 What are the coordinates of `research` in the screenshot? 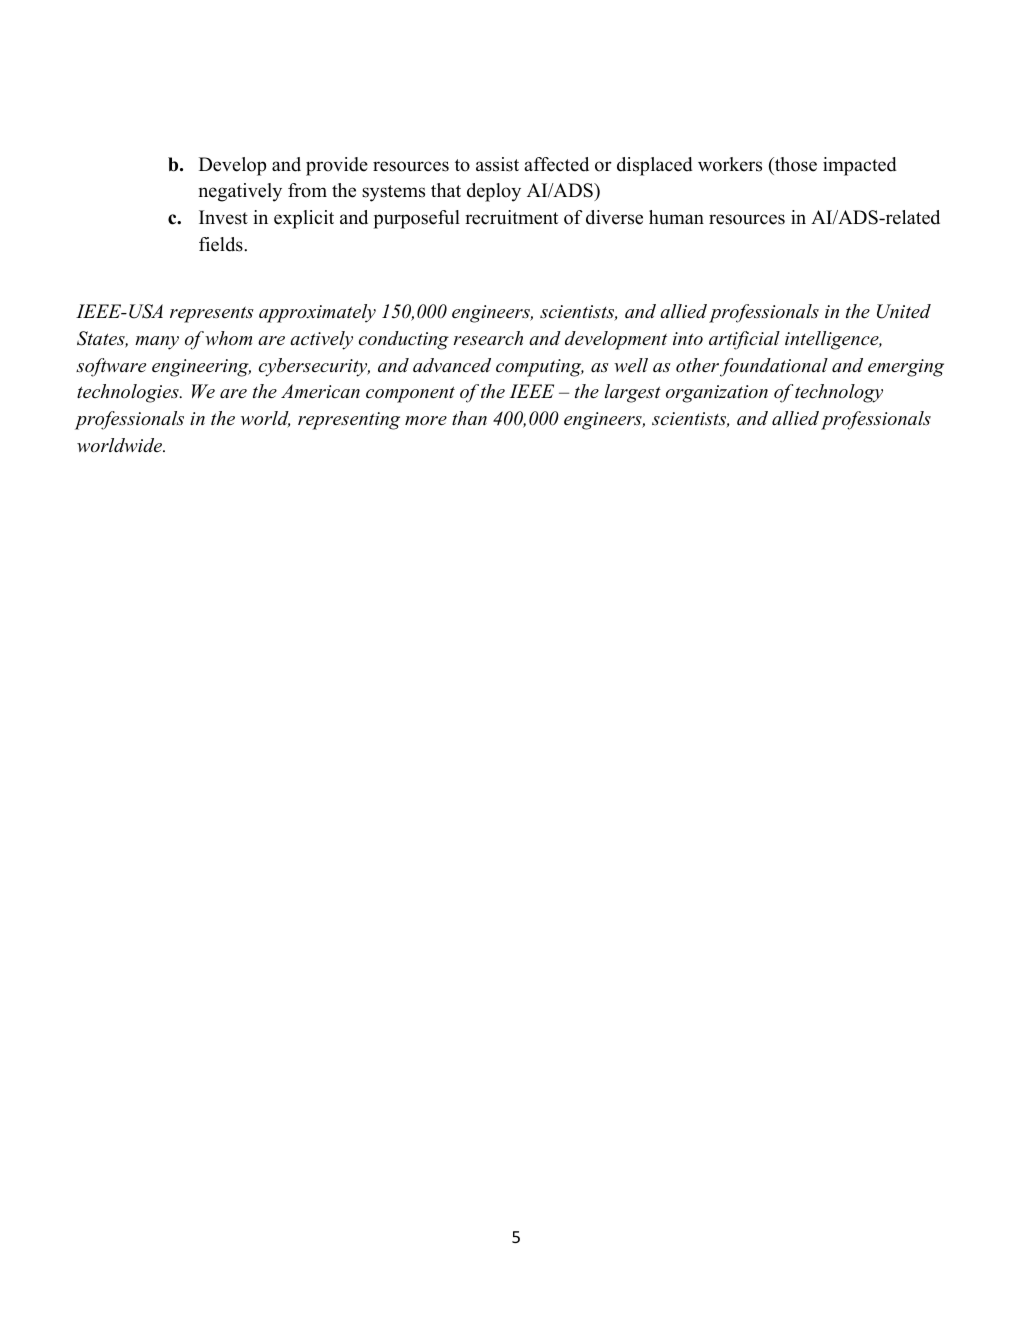 It's located at (488, 338).
